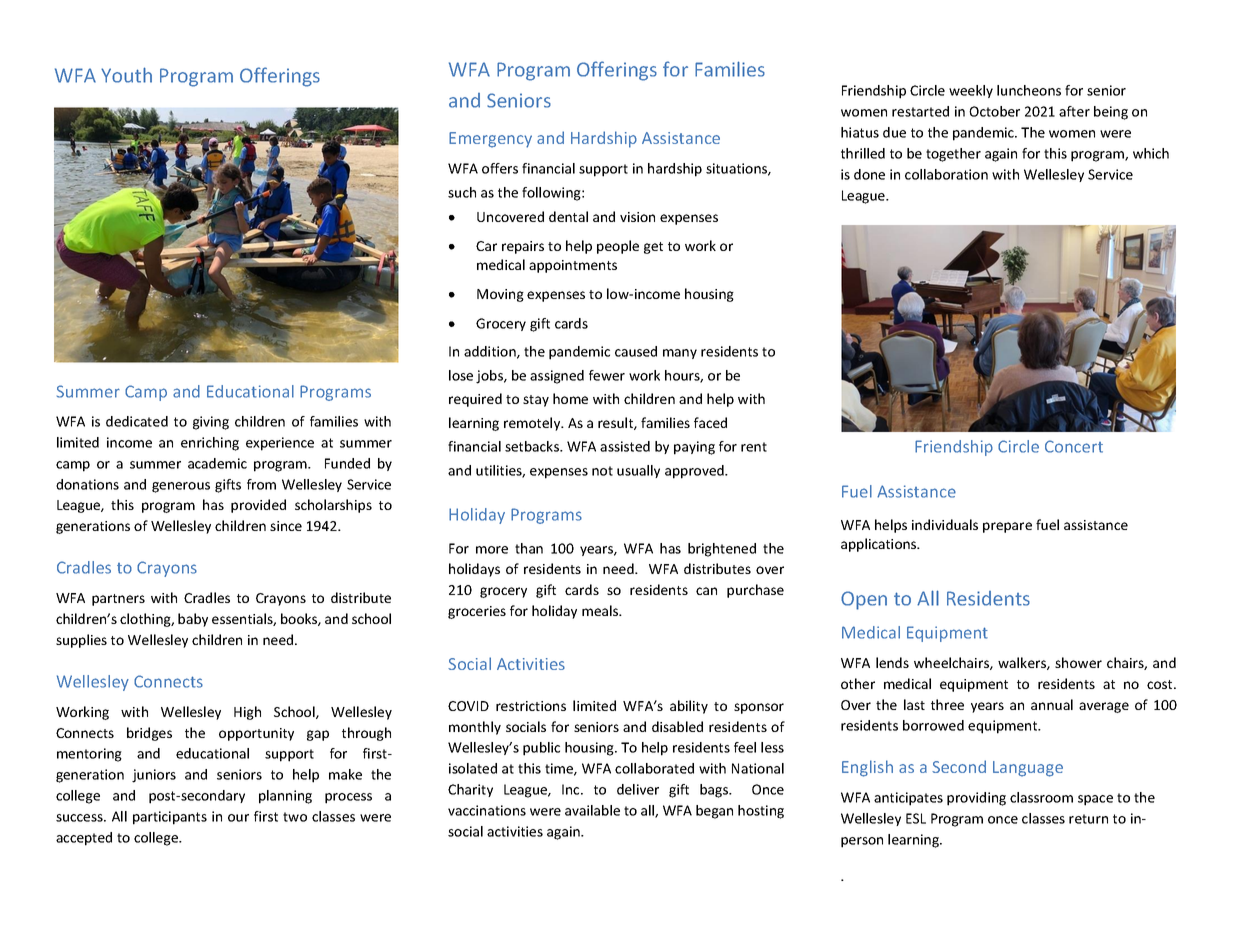 This screenshot has height=952, width=1233. What do you see at coordinates (529, 548) in the screenshot?
I see `than` at bounding box center [529, 548].
